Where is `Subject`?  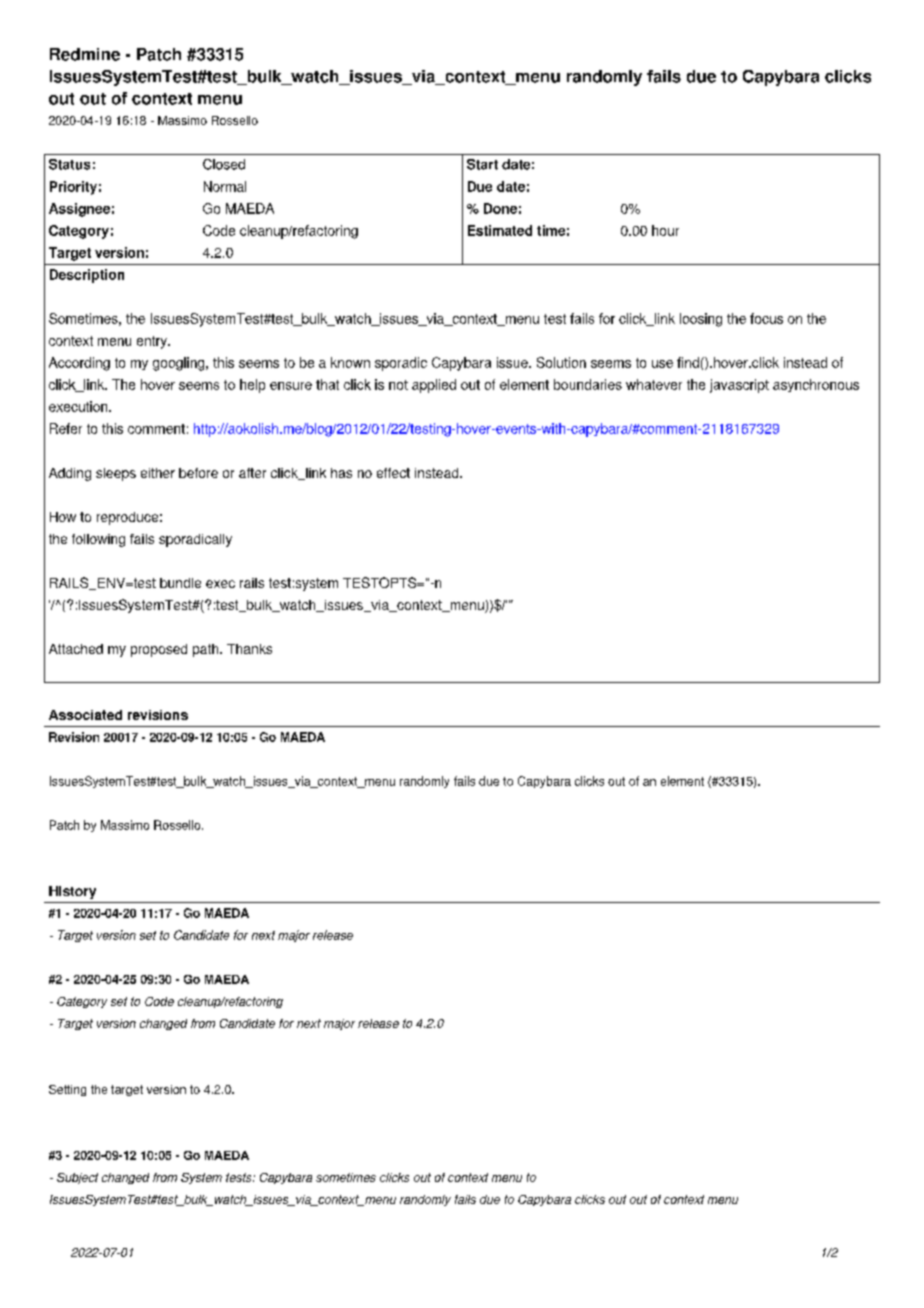
Subject is located at coordinates (77, 1178).
